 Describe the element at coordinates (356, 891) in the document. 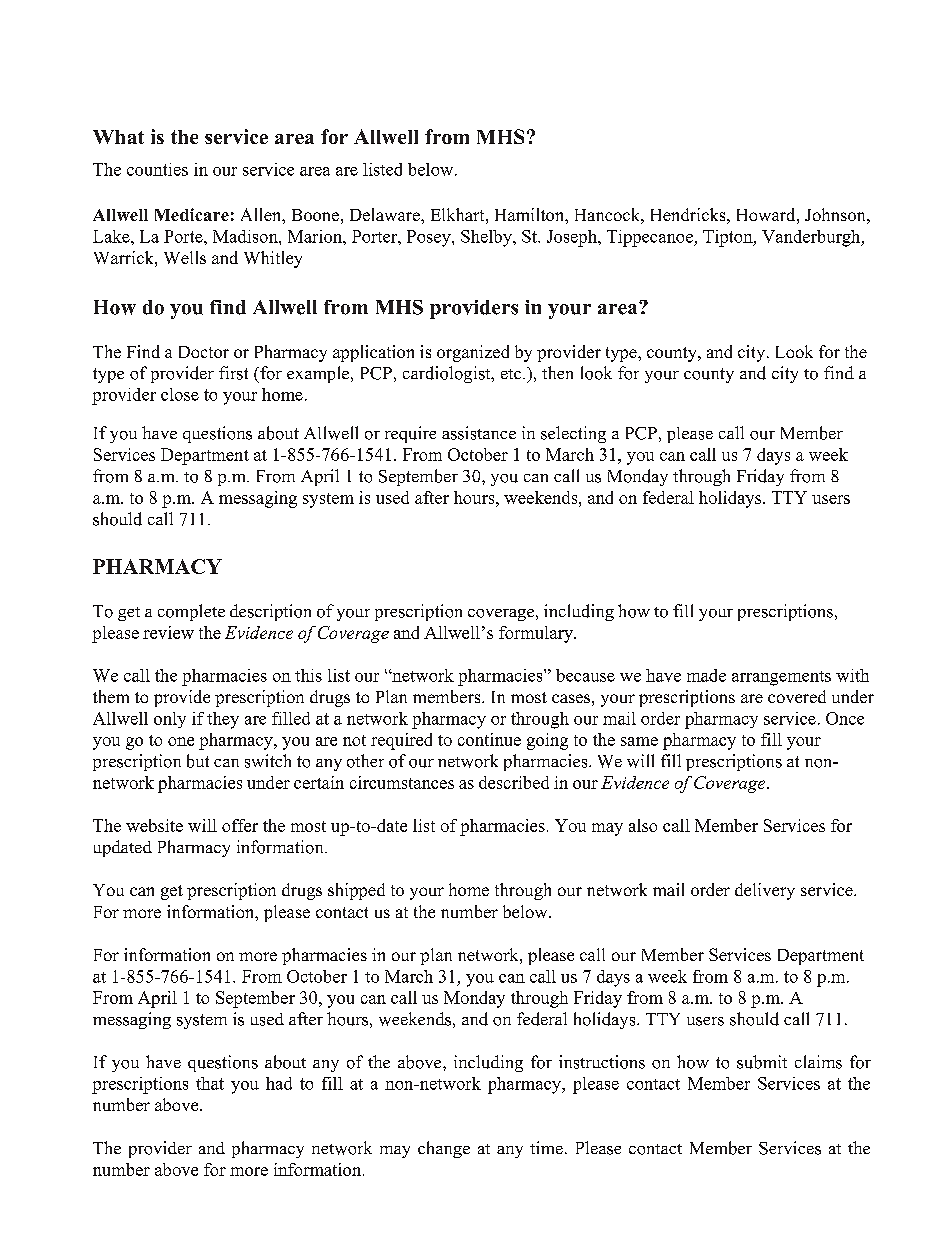

I see `shipped` at that location.
